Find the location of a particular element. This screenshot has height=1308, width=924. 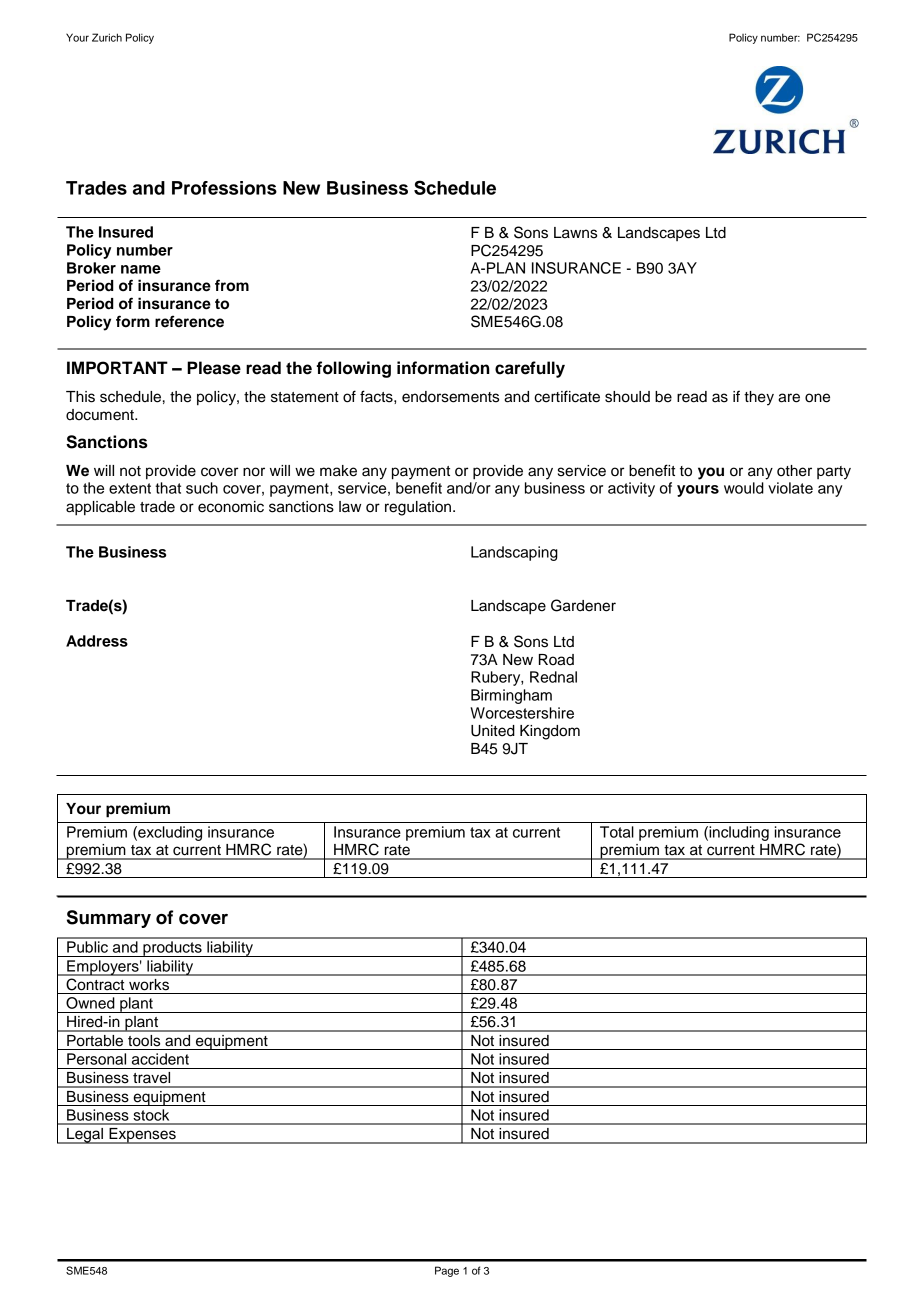

Lawns is located at coordinates (575, 233).
